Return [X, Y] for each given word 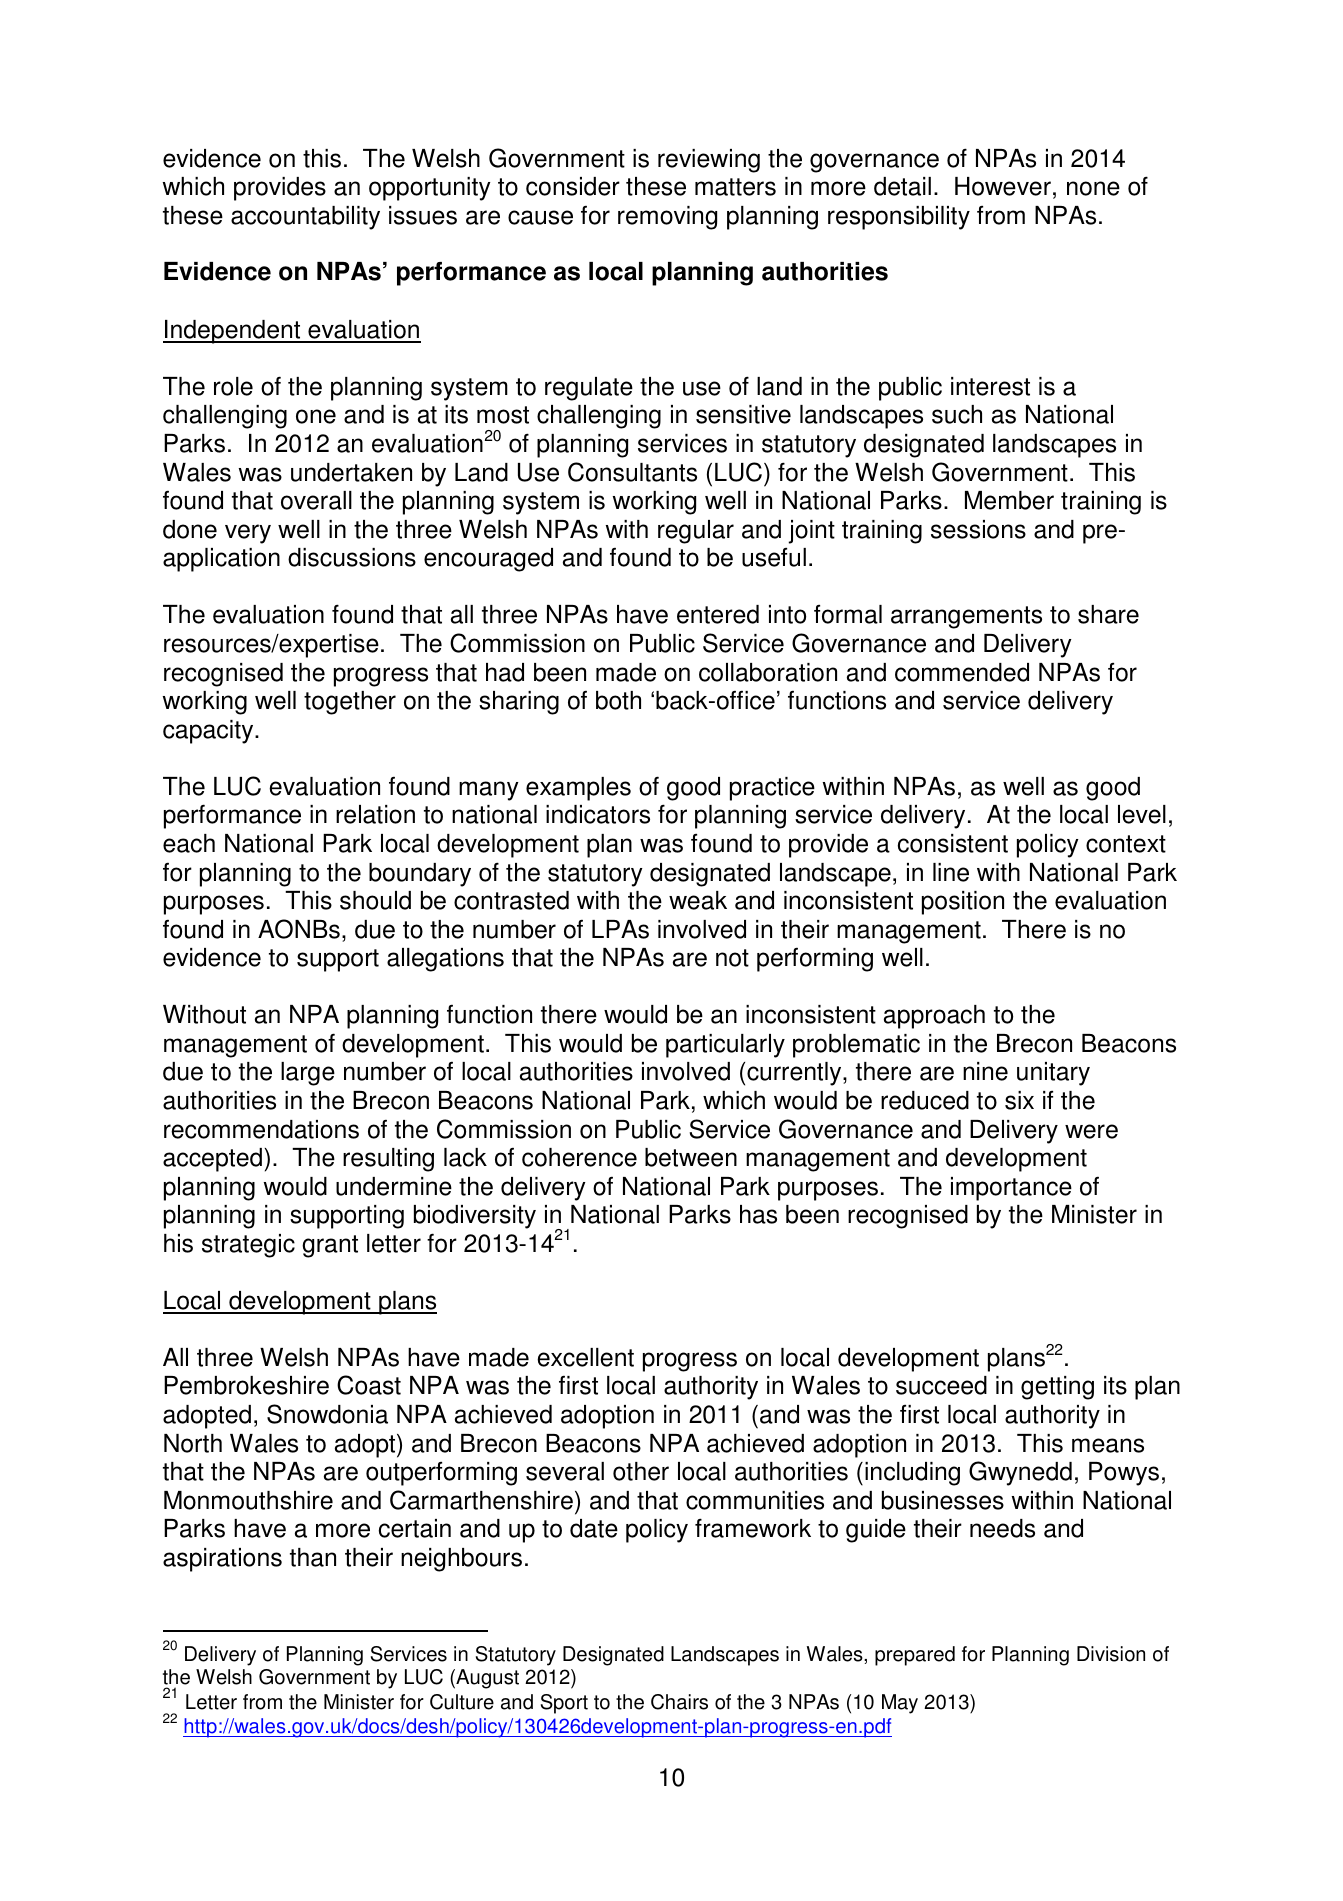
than [313, 1557]
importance [1011, 1189]
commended [962, 672]
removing [667, 218]
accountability [305, 218]
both [618, 700]
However [1003, 186]
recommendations [261, 1129]
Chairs [679, 1702]
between [691, 1157]
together [350, 703]
